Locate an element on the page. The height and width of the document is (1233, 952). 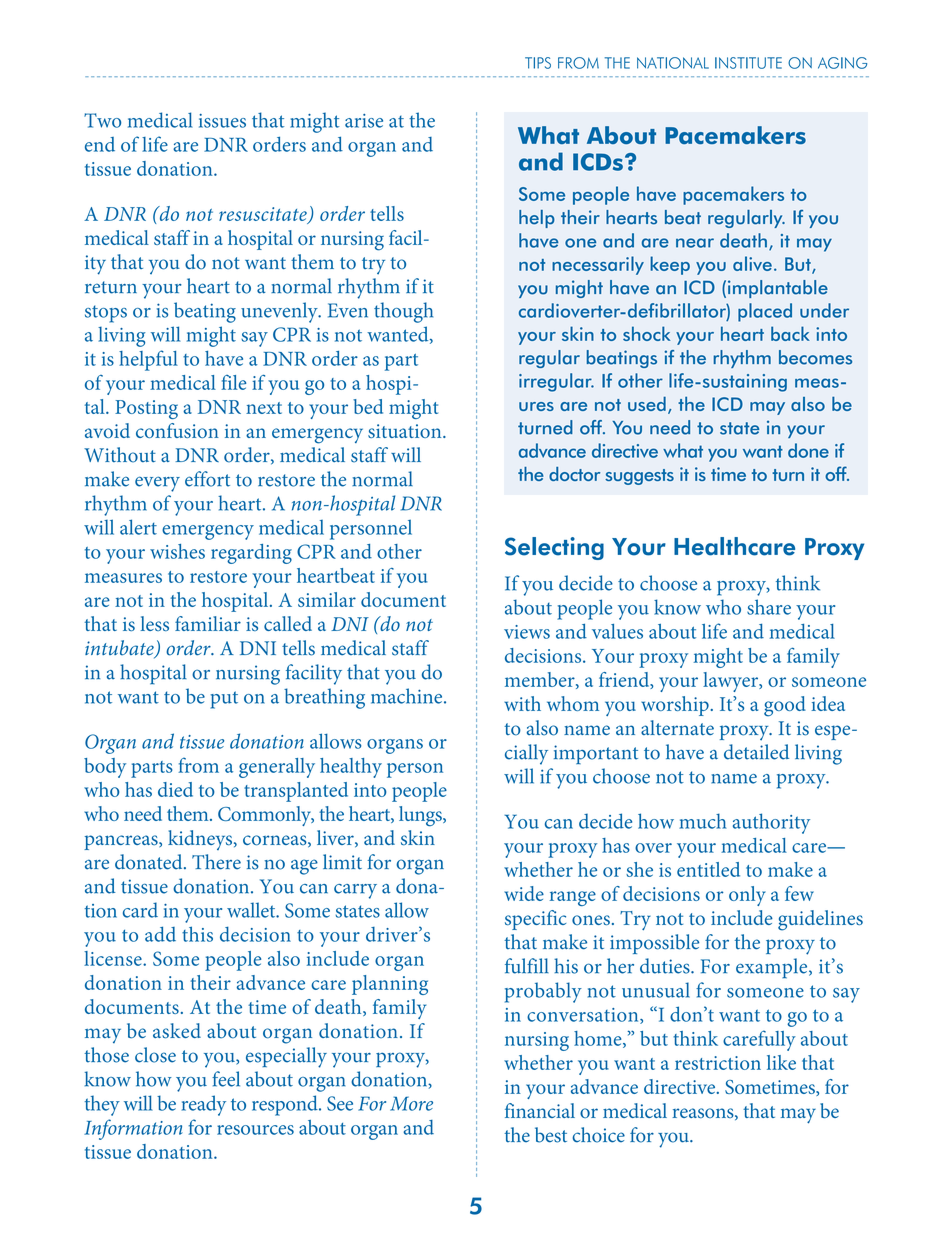
back is located at coordinates (790, 333).
